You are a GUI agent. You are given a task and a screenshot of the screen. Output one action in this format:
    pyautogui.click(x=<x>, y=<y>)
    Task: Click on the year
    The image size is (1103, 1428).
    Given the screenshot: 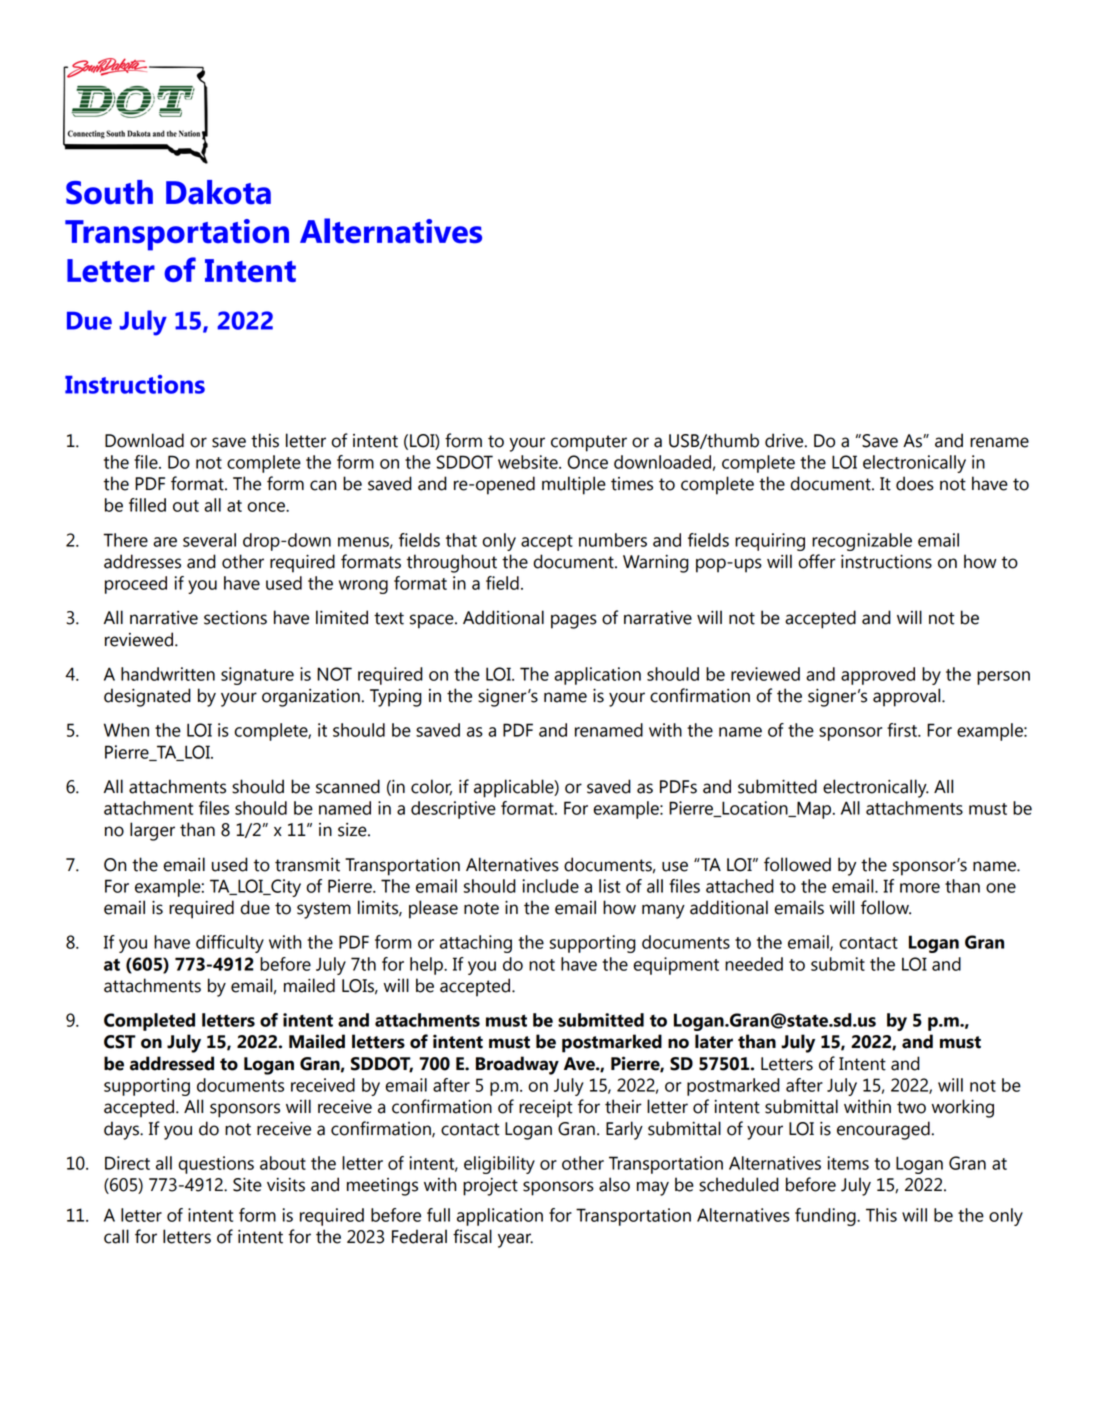 What is the action you would take?
    pyautogui.click(x=515, y=1240)
